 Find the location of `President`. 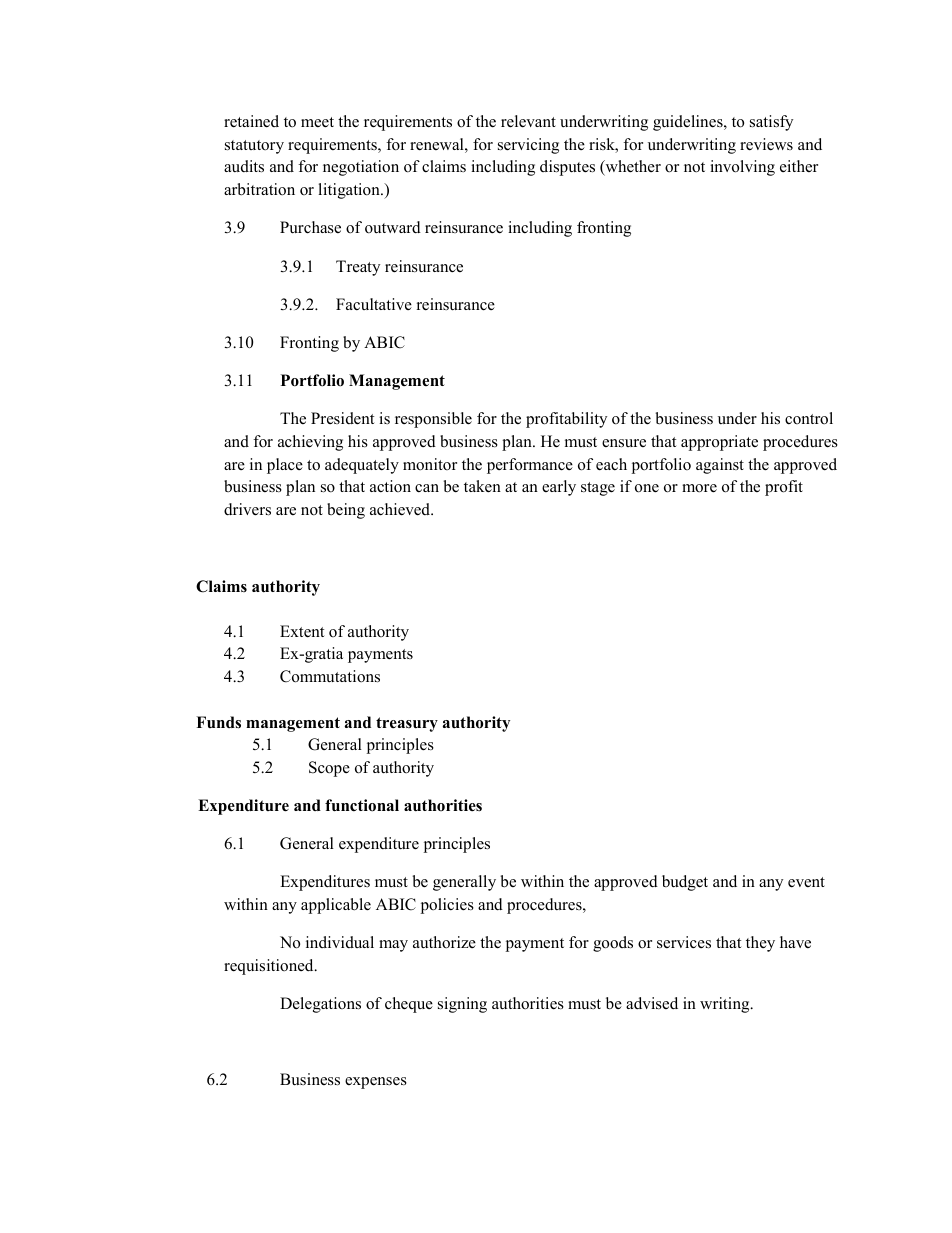

President is located at coordinates (343, 418).
